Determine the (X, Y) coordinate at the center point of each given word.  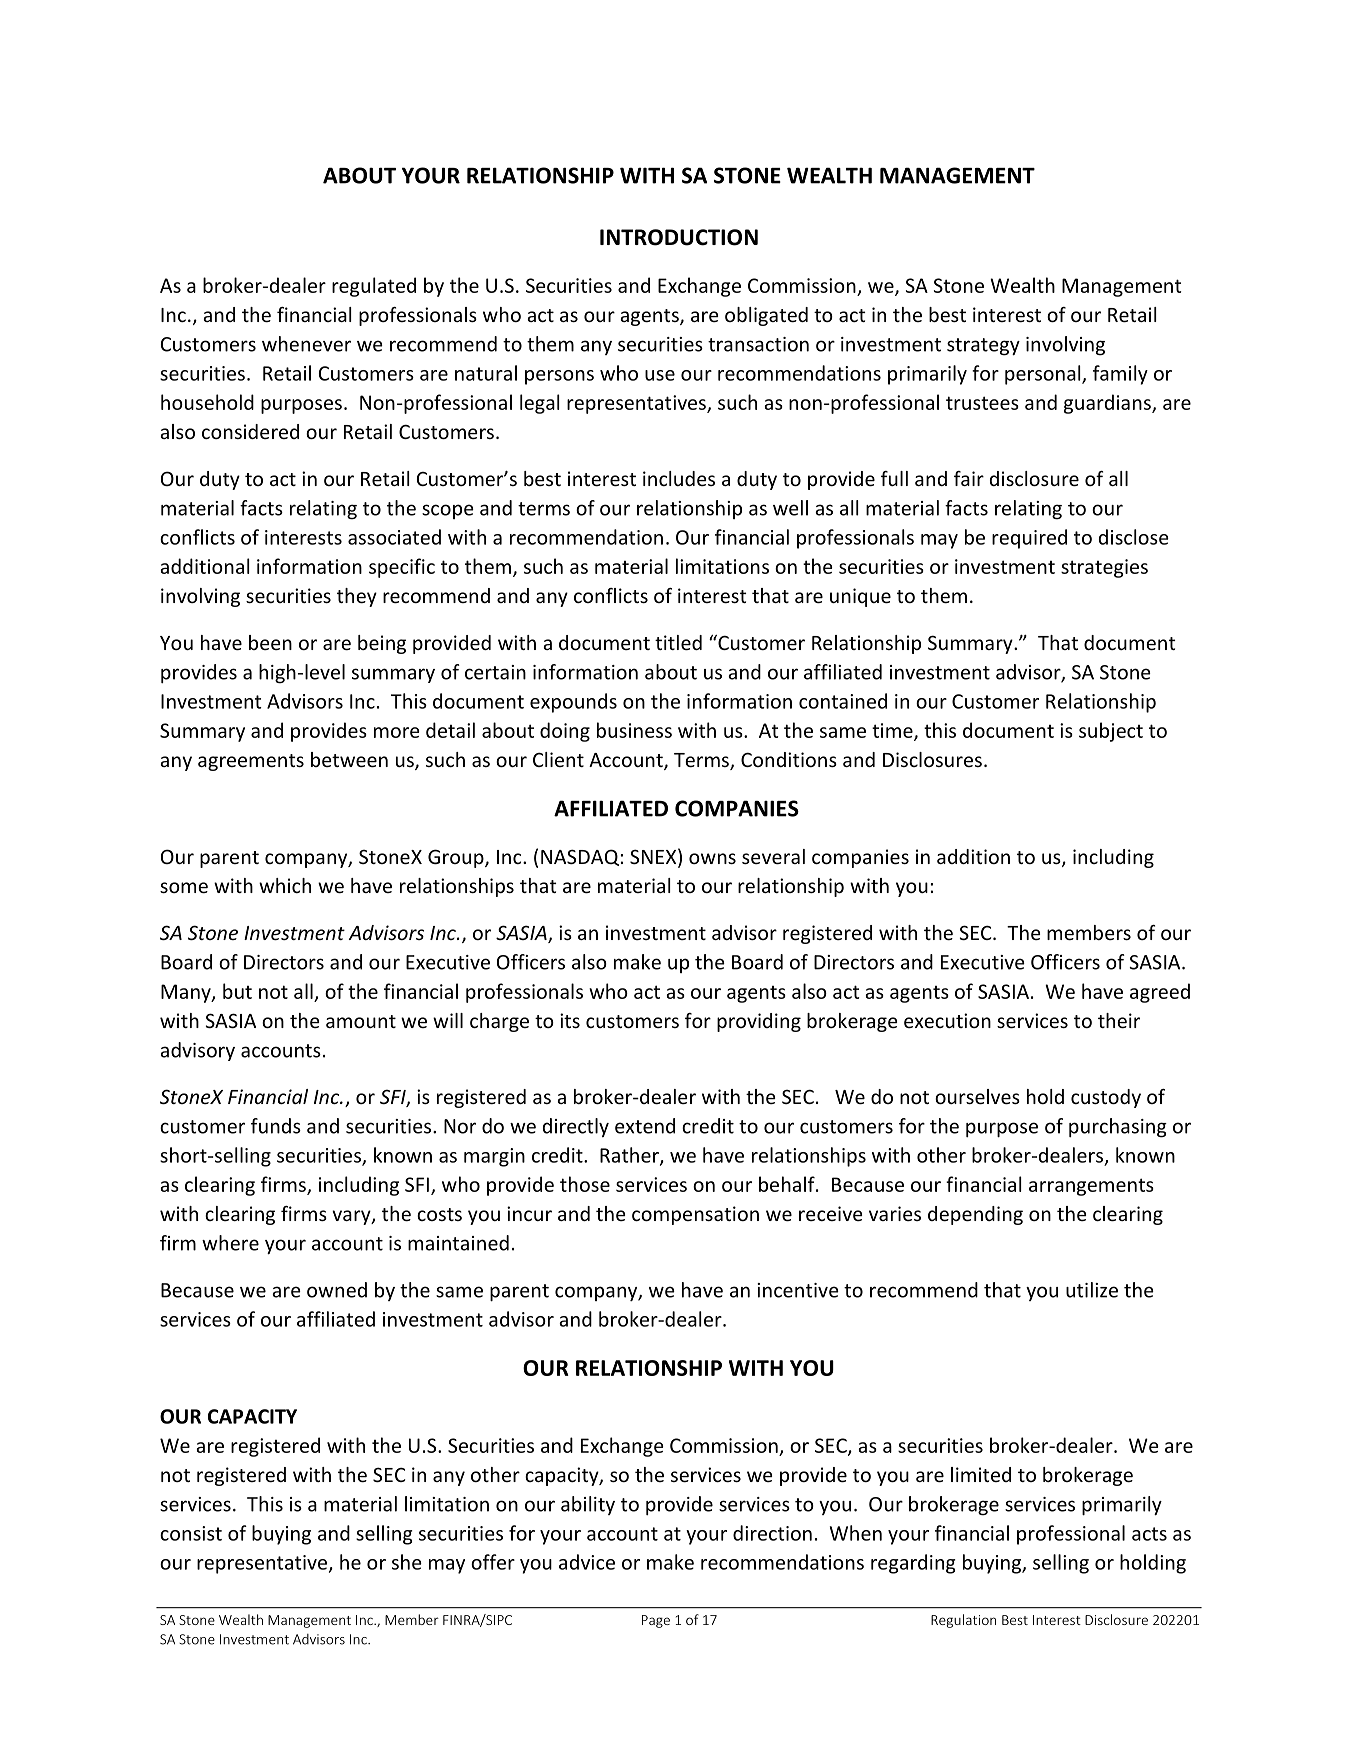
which (285, 885)
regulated (374, 287)
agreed (1160, 993)
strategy (983, 347)
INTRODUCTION (679, 237)
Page (656, 1621)
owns (712, 858)
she (407, 1562)
